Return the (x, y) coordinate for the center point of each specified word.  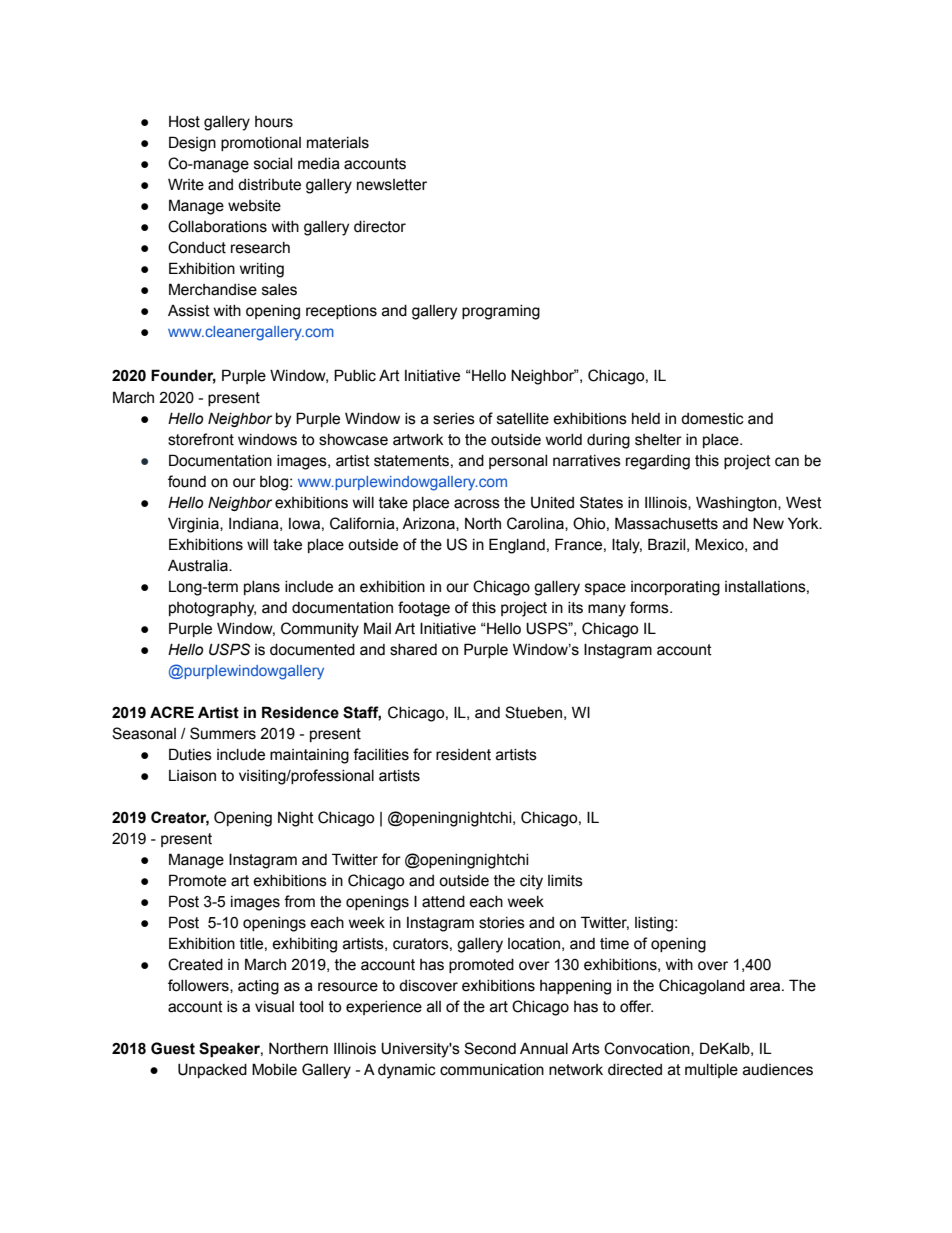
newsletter (392, 185)
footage (424, 609)
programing (501, 312)
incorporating (675, 588)
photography (212, 609)
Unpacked (212, 1070)
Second (490, 1048)
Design (192, 144)
